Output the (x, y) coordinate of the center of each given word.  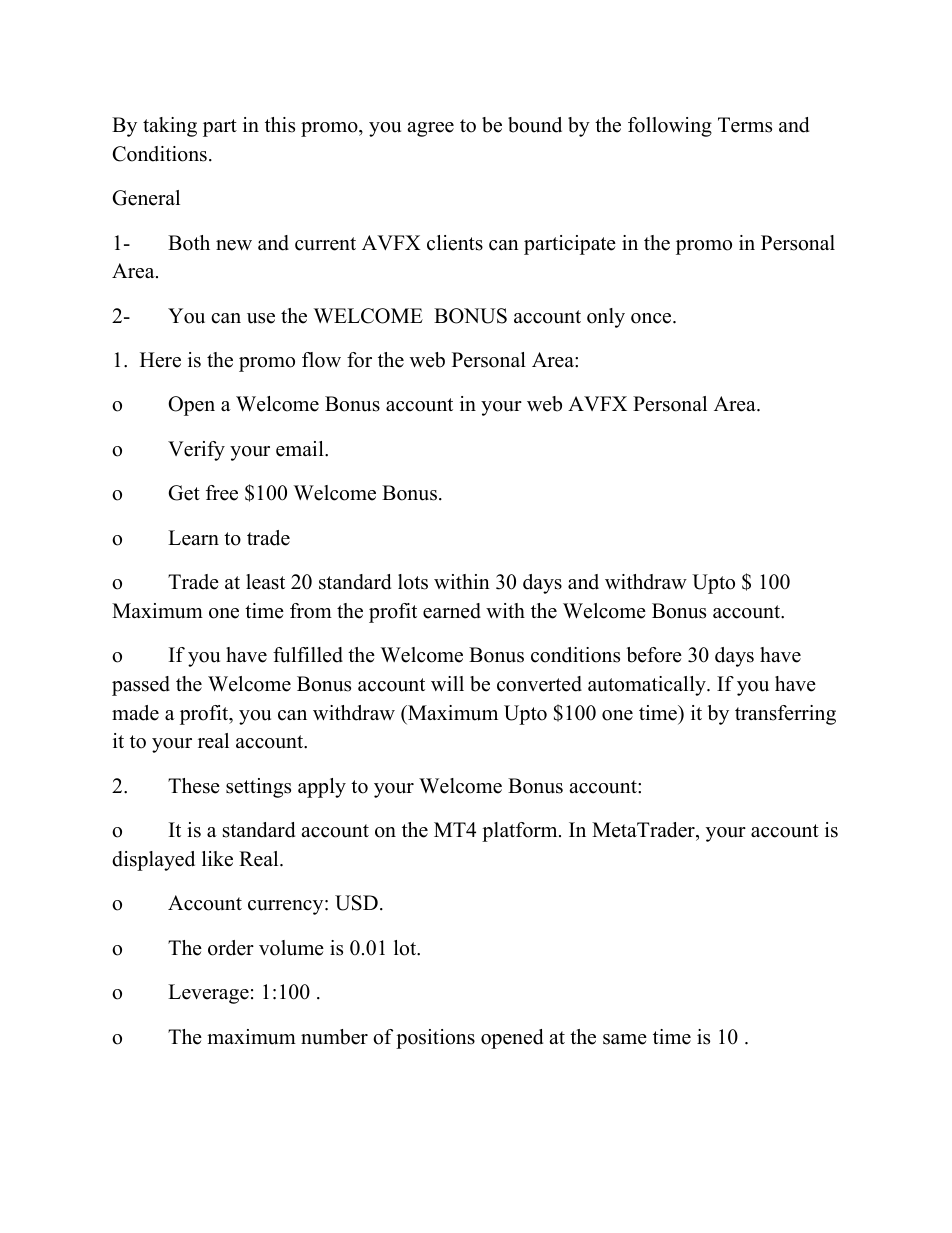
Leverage (208, 994)
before (654, 655)
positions (435, 1039)
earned (452, 611)
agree (430, 129)
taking (170, 127)
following (670, 127)
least (265, 582)
